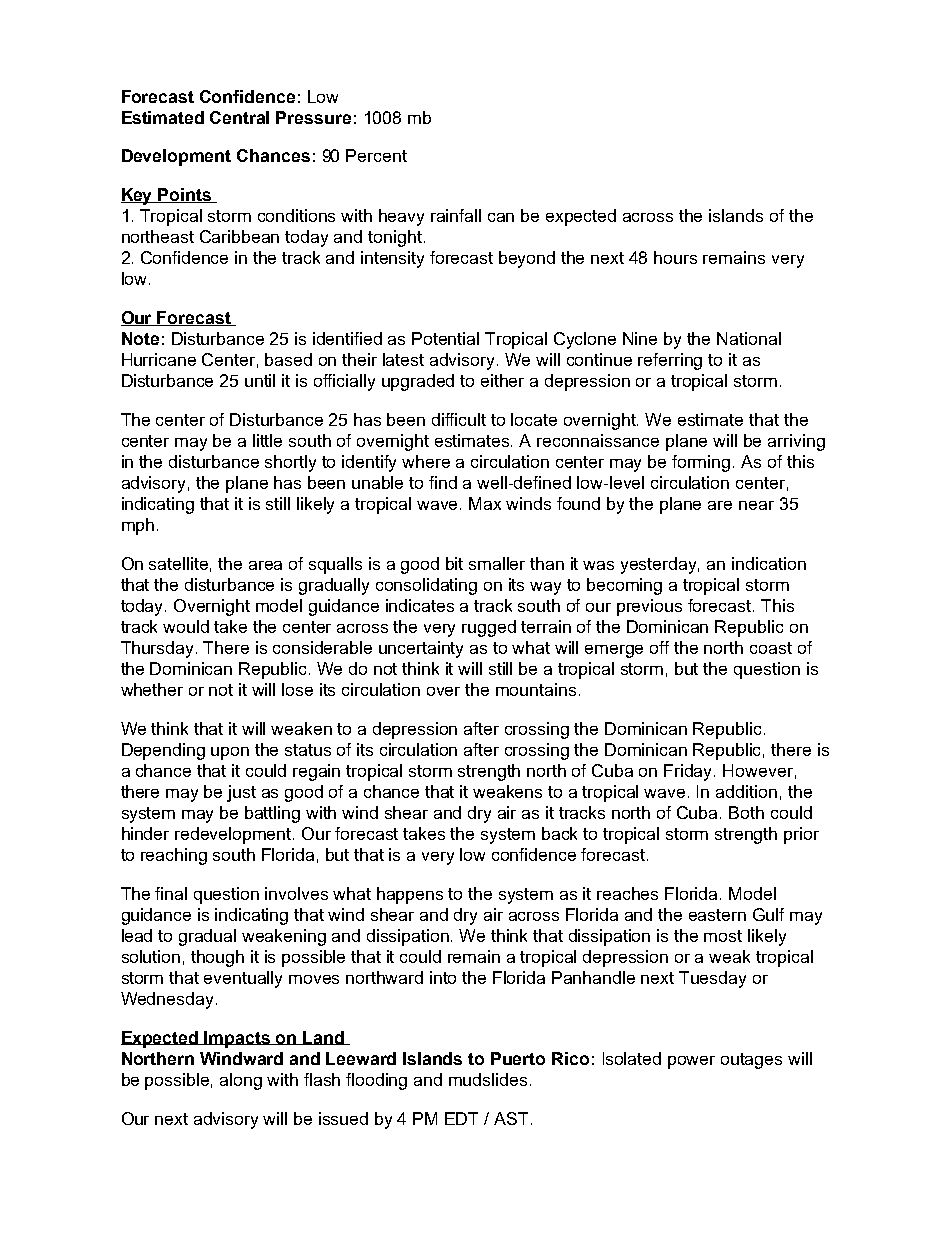 This screenshot has height=1233, width=952. Describe the element at coordinates (675, 257) in the screenshot. I see `hours` at that location.
